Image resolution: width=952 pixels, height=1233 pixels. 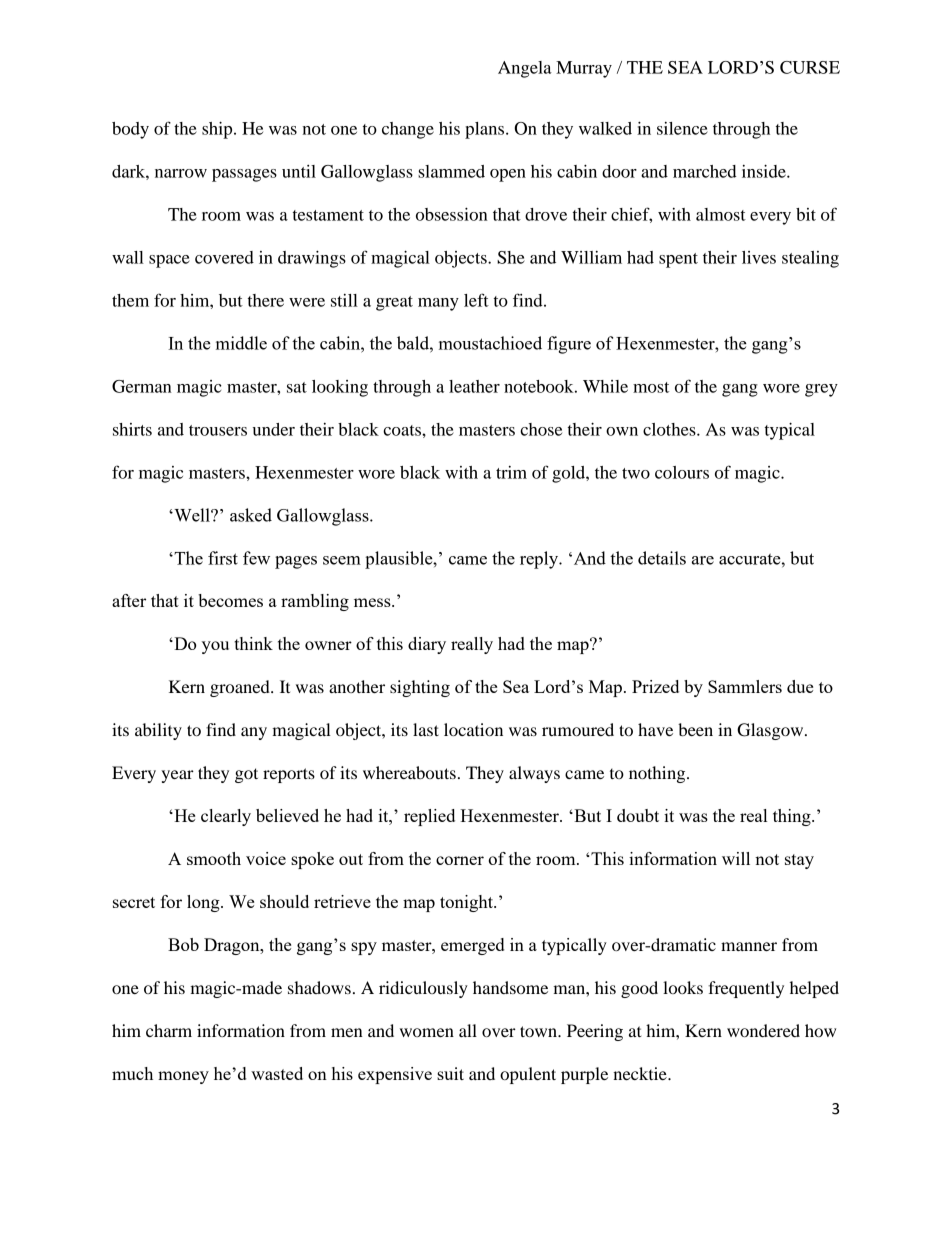 What do you see at coordinates (169, 1030) in the screenshot?
I see `charm` at bounding box center [169, 1030].
